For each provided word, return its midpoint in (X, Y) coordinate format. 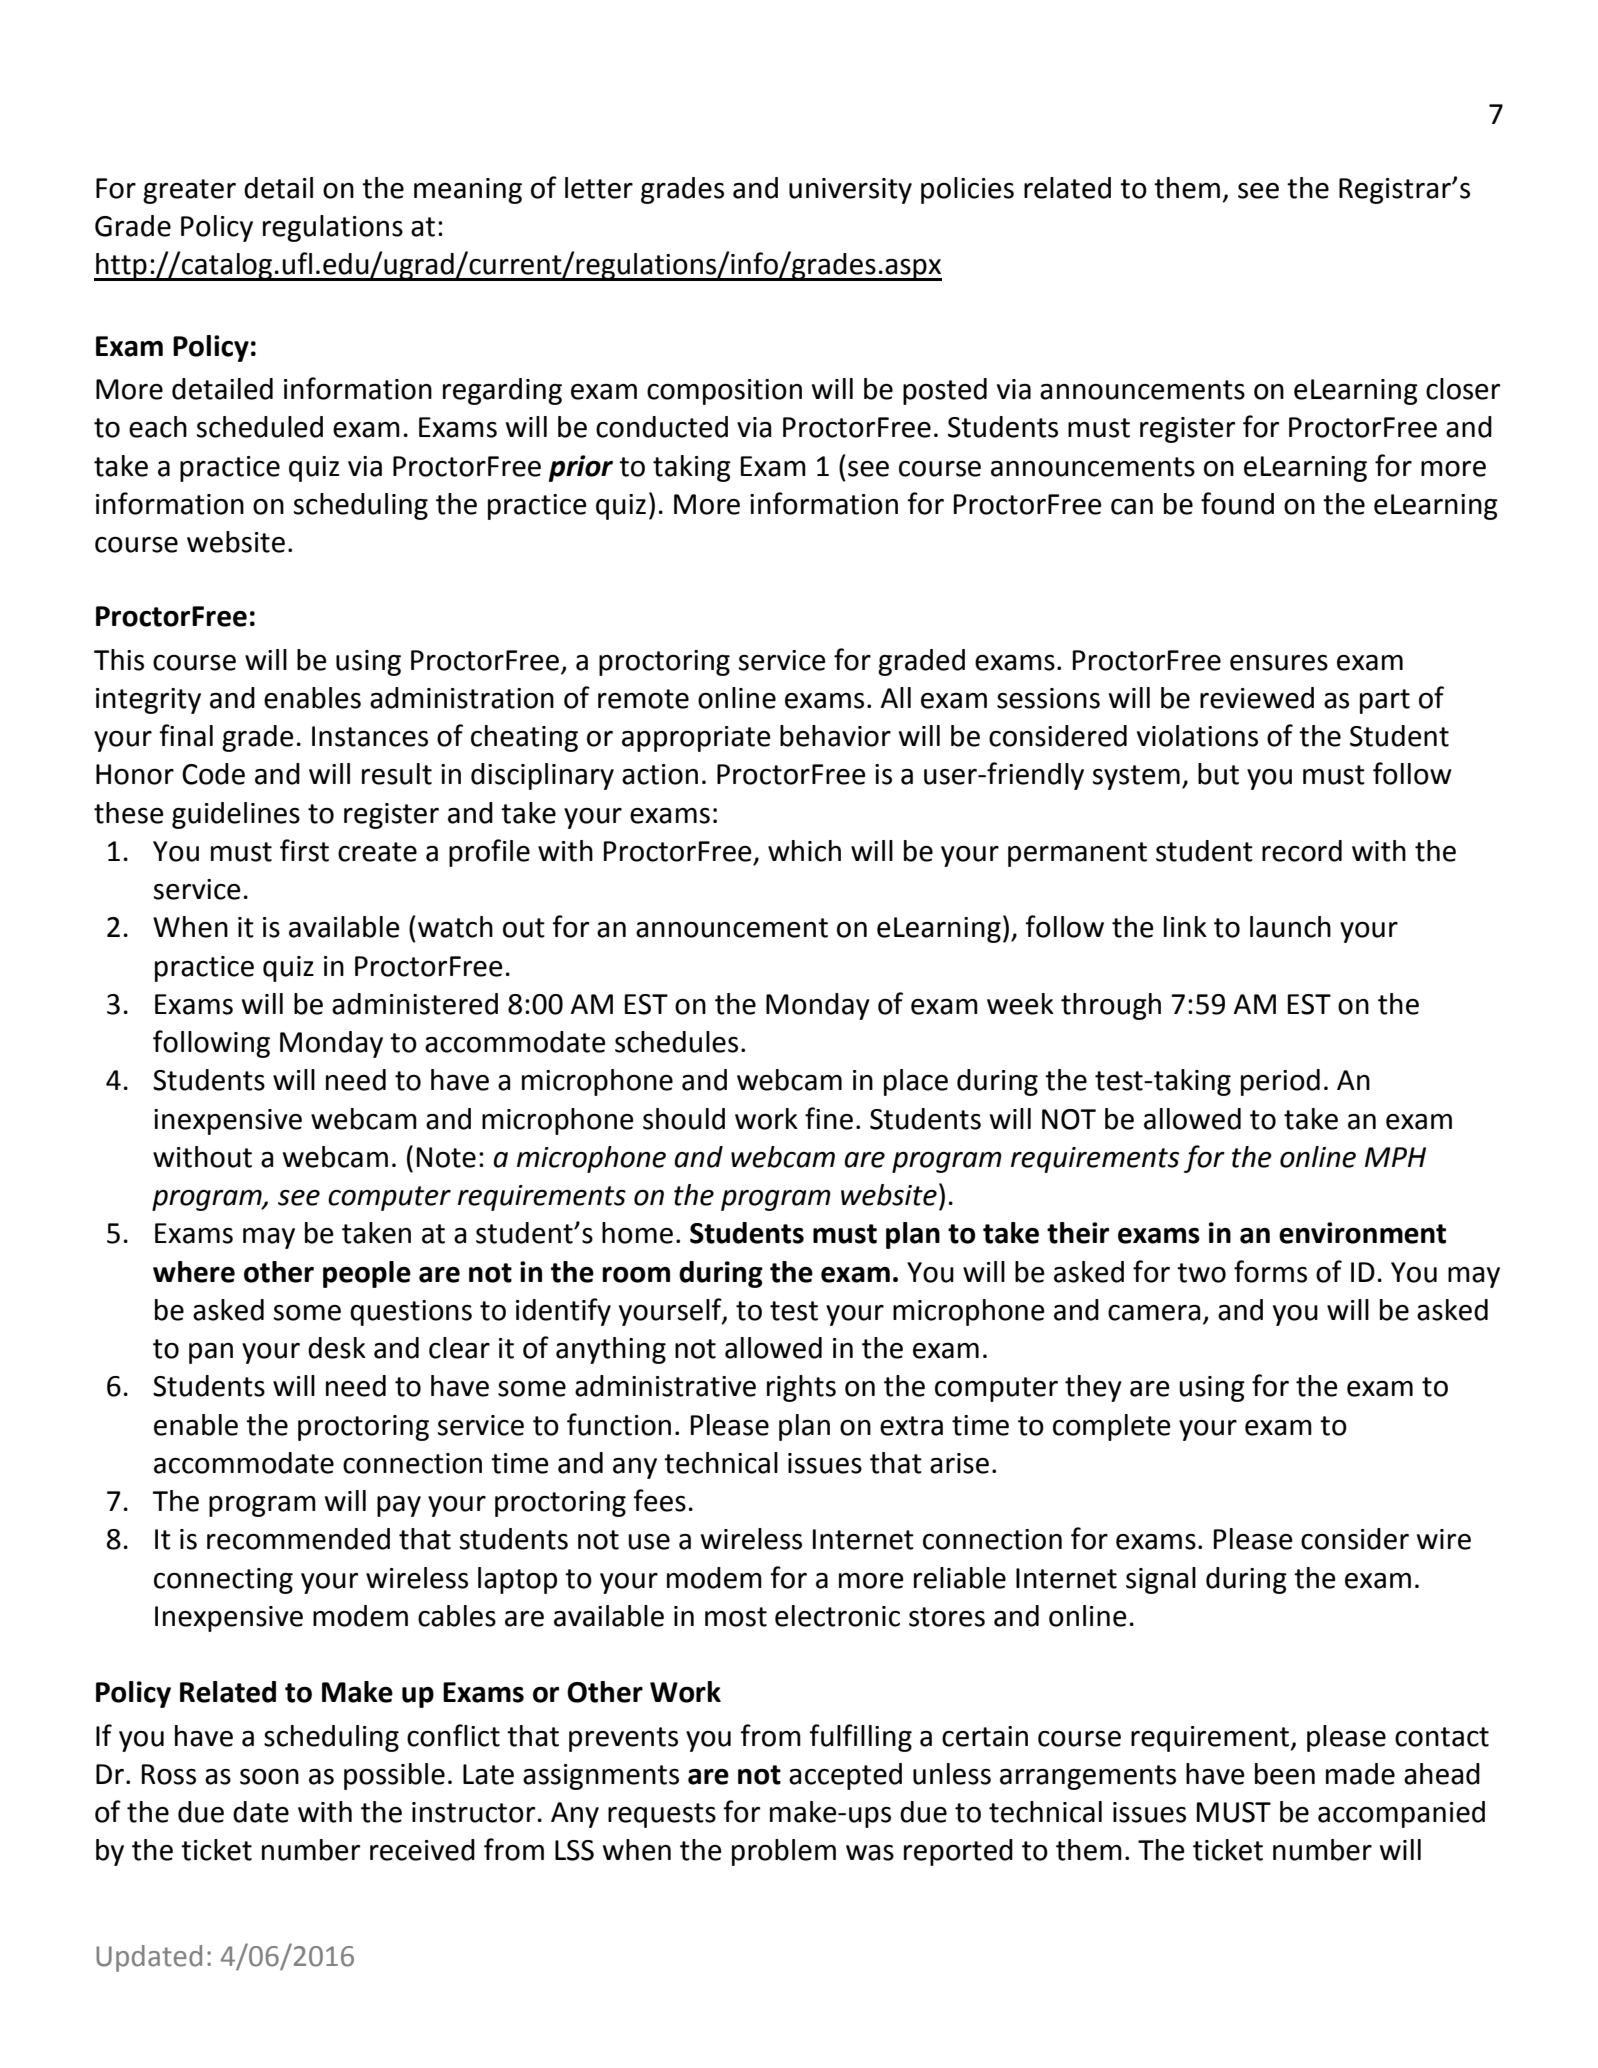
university (850, 191)
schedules (676, 1042)
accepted (845, 1776)
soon (269, 1777)
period (1280, 1082)
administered (415, 1004)
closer (1463, 389)
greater (189, 191)
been (1285, 1774)
